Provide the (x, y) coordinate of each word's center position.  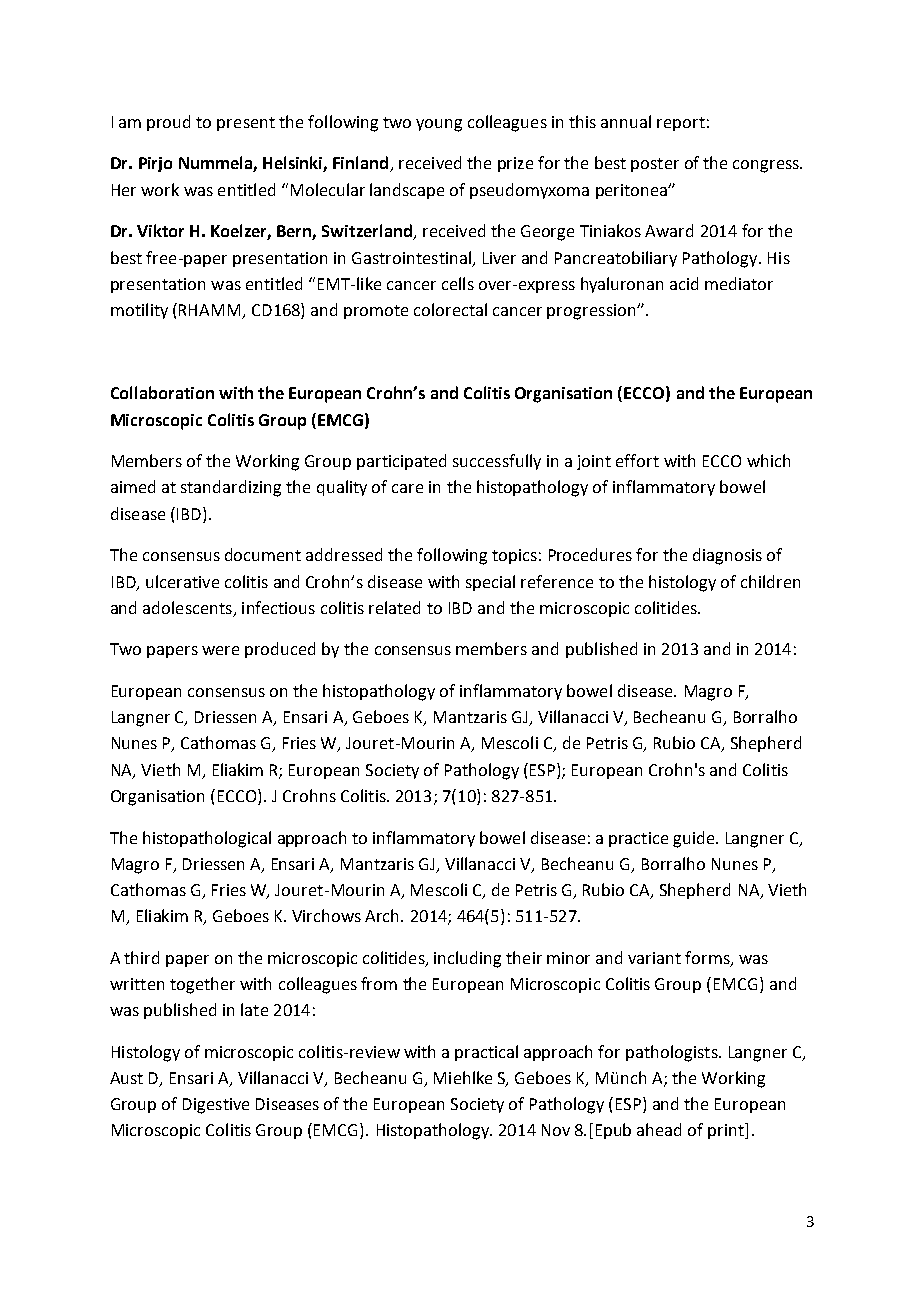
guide (695, 839)
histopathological (207, 839)
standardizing (231, 488)
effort (637, 460)
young (439, 125)
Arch (383, 915)
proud (168, 123)
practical (486, 1053)
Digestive (216, 1106)
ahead (659, 1129)
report (681, 124)
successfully (497, 462)
